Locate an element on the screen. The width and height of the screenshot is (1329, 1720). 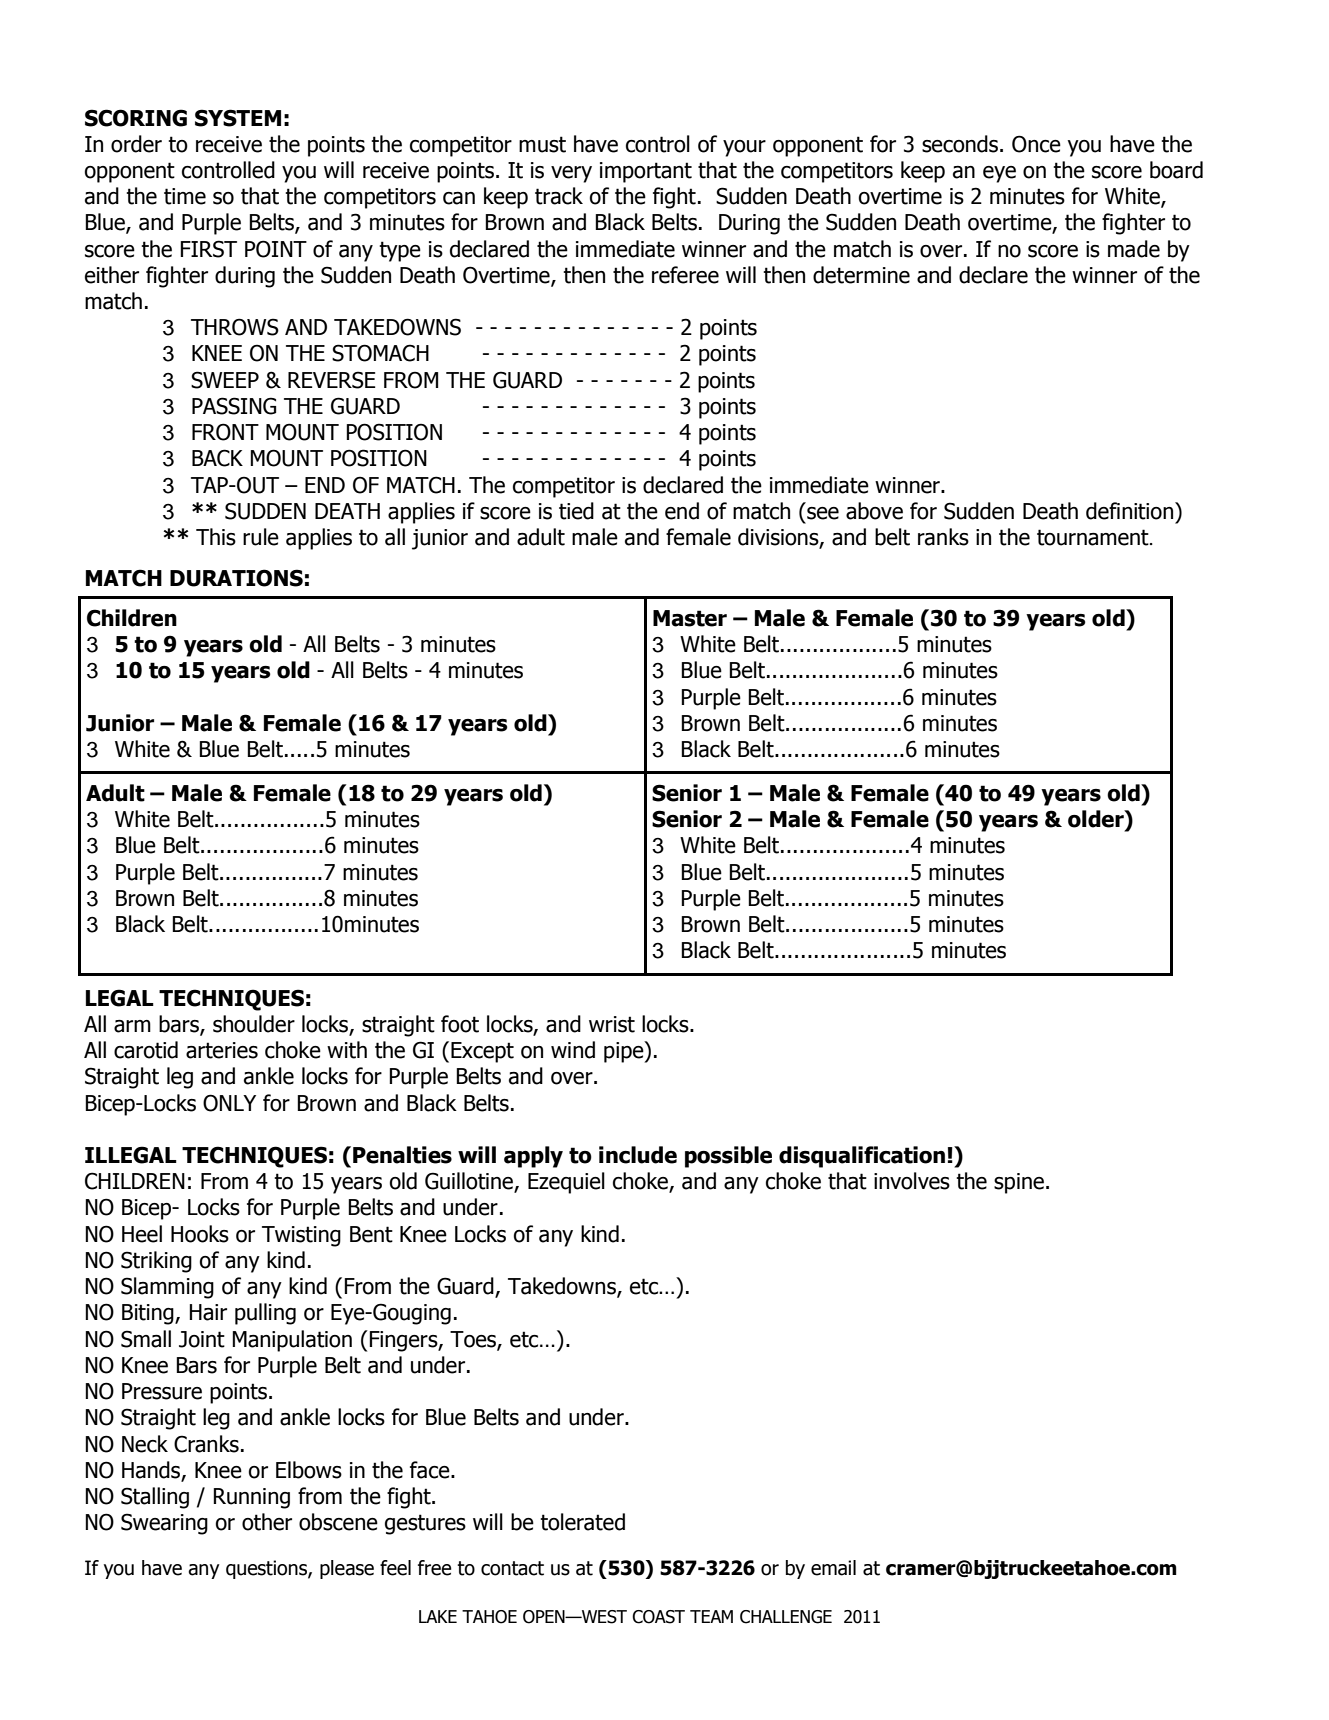
Once is located at coordinates (1036, 144).
